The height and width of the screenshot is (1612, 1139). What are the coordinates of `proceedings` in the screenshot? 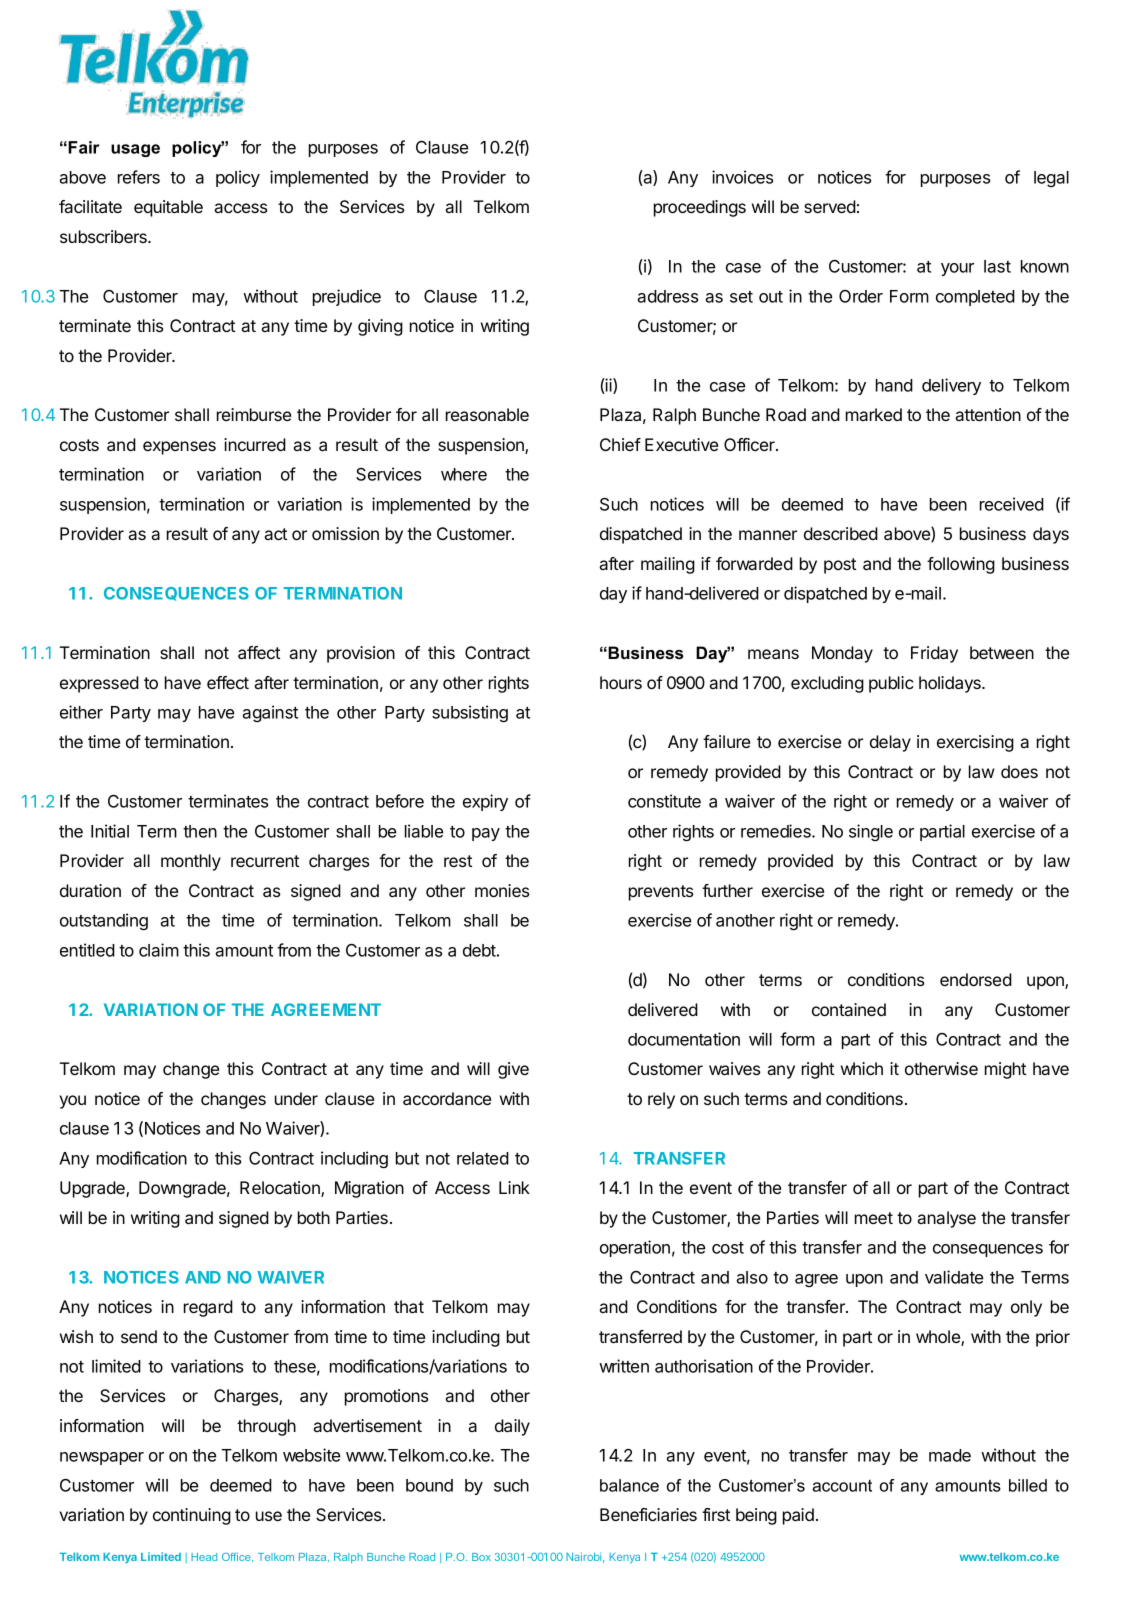 It's located at (700, 208).
